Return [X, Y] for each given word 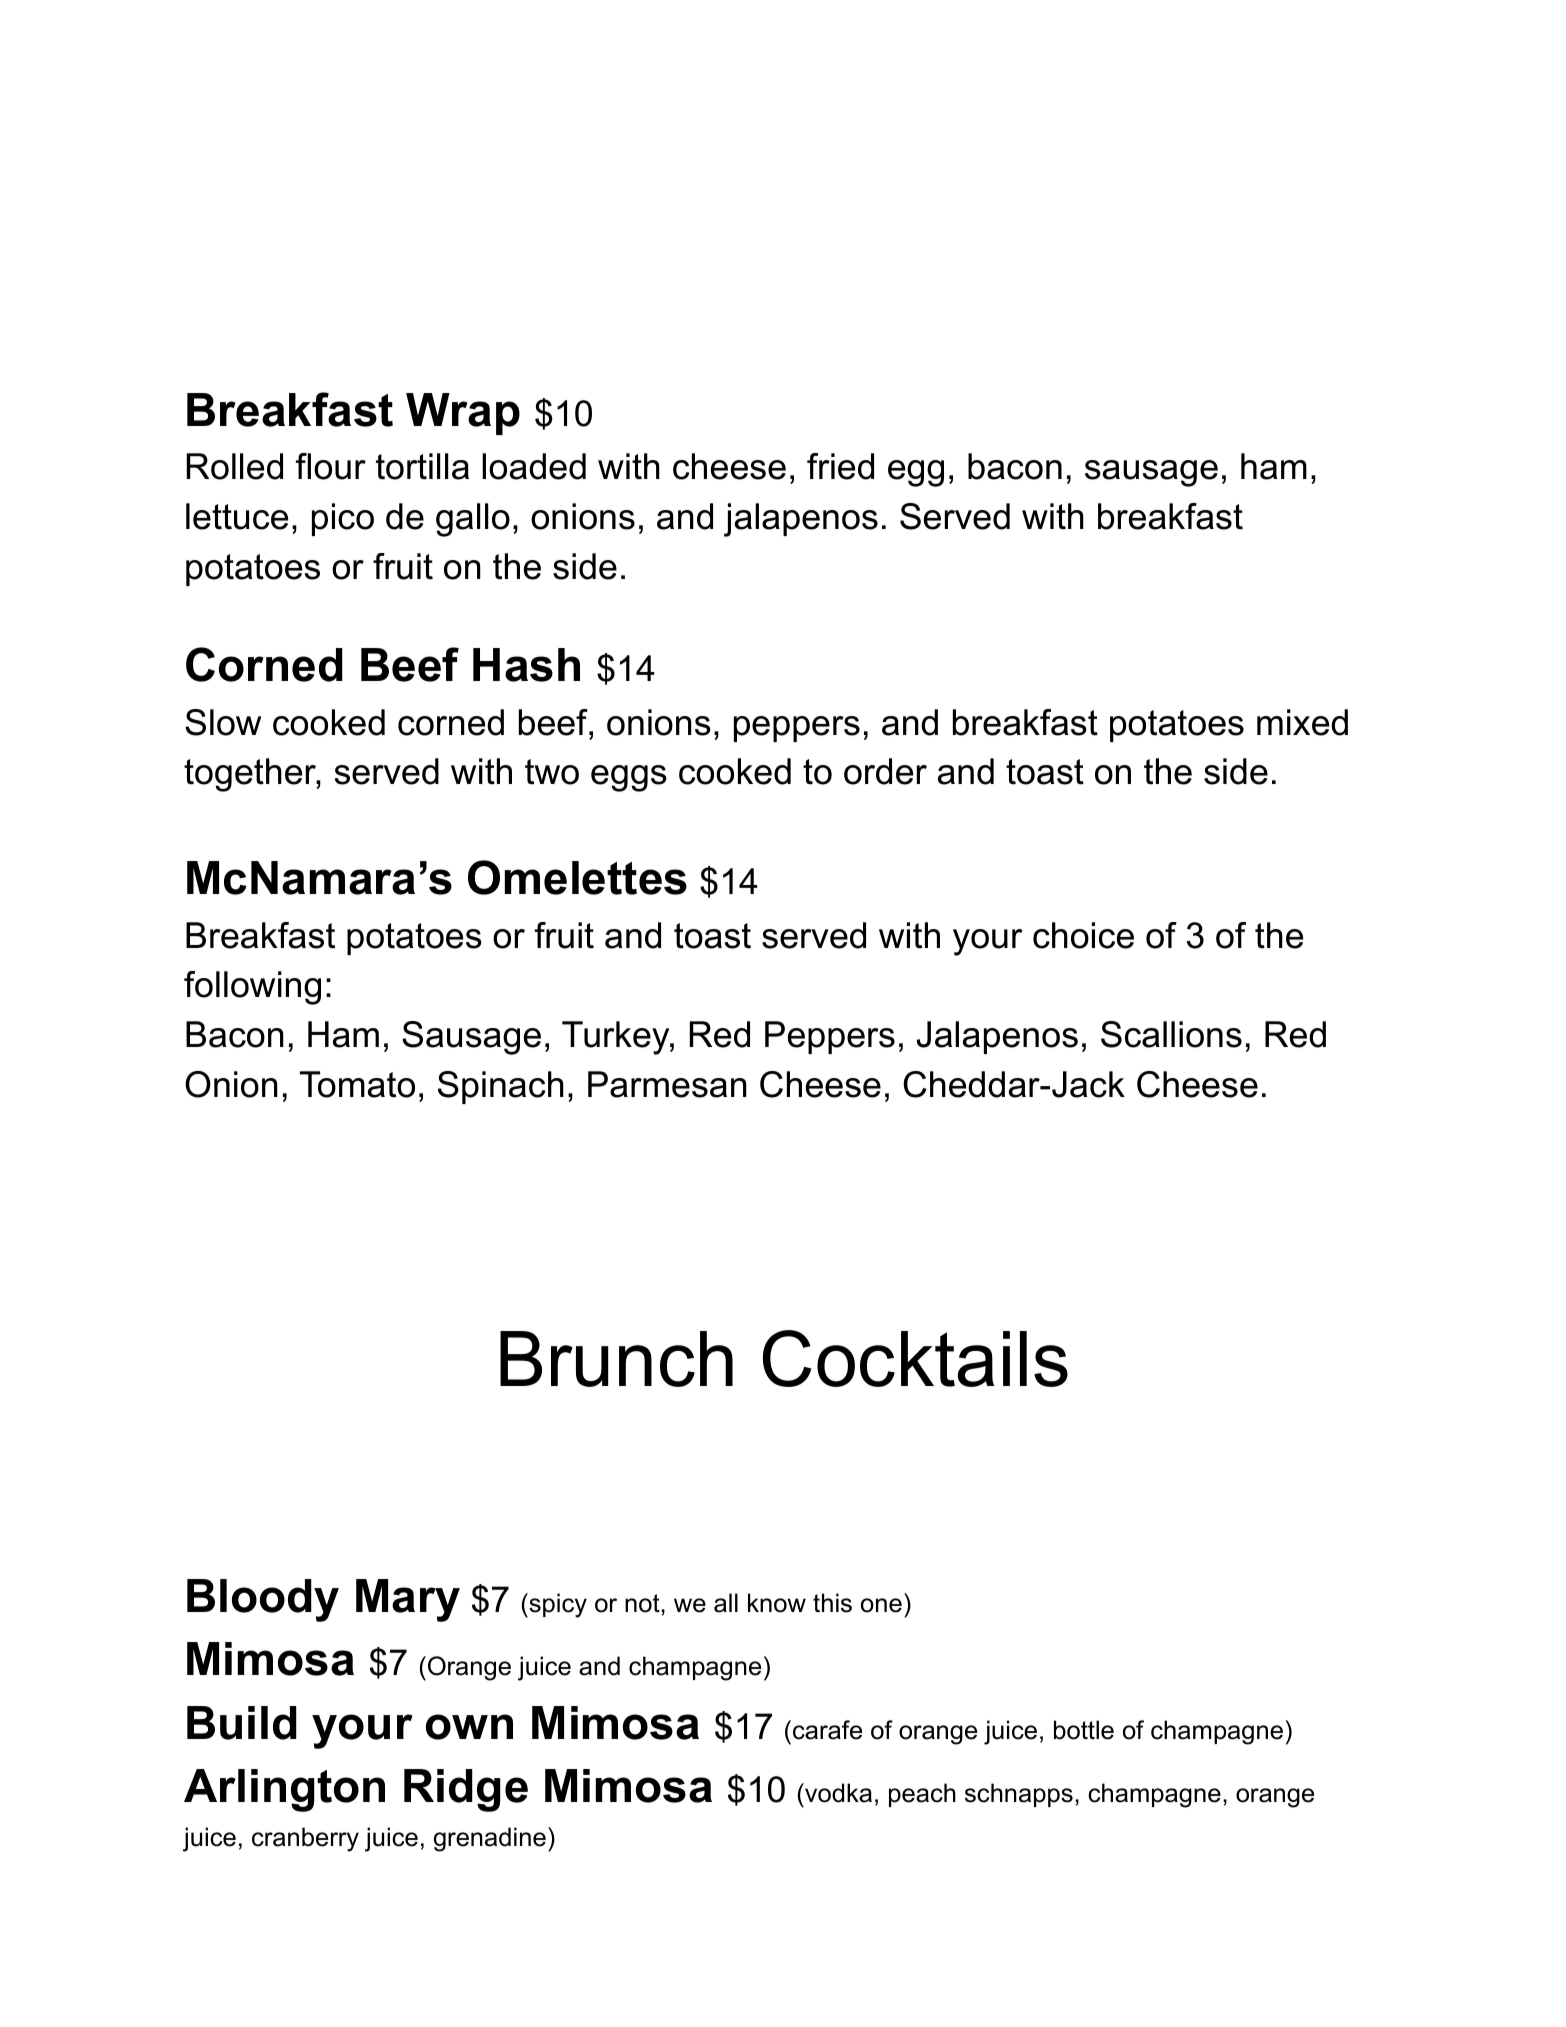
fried [840, 466]
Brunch [616, 1359]
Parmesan [667, 1084]
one [881, 1605]
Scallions [1171, 1034]
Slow [223, 722]
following [252, 988]
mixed [1302, 722]
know [777, 1603]
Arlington [284, 1790]
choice [1083, 935]
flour [331, 466]
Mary [408, 1600]
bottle [1084, 1730]
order [885, 771]
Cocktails [915, 1358]
